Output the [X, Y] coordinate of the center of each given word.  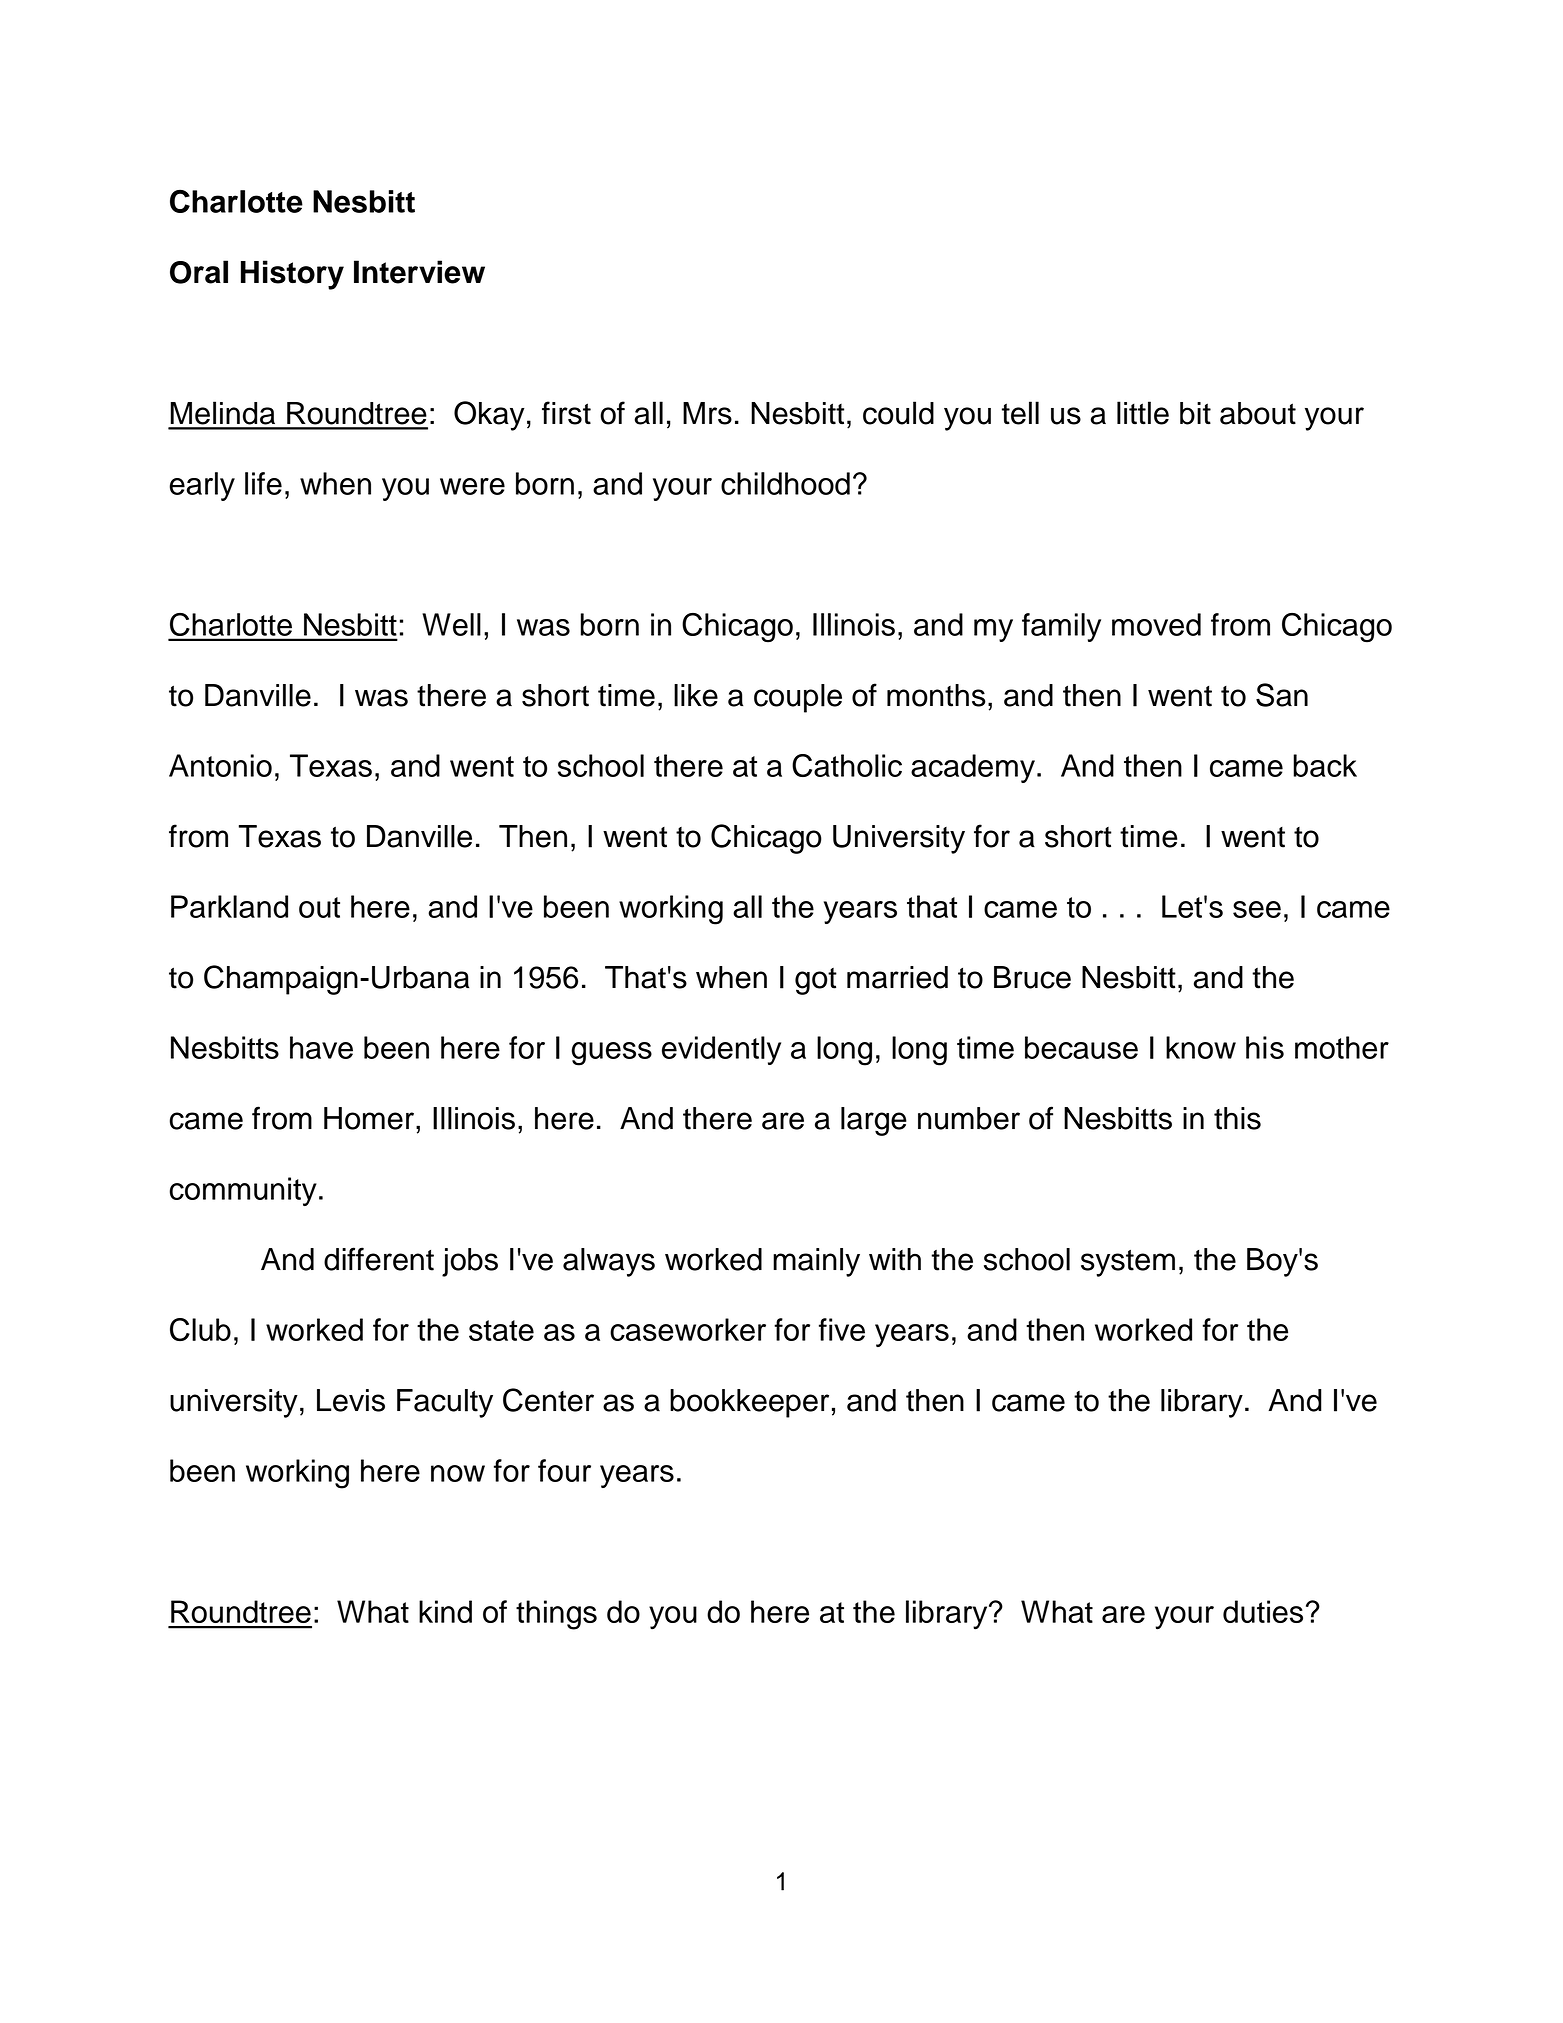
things [556, 1615]
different [379, 1259]
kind [445, 1611]
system [1128, 1263]
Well [451, 624]
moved [1156, 624]
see [1257, 909]
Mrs [707, 413]
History [292, 275]
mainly [816, 1262]
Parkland [229, 906]
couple [798, 698]
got [816, 981]
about [1258, 413]
